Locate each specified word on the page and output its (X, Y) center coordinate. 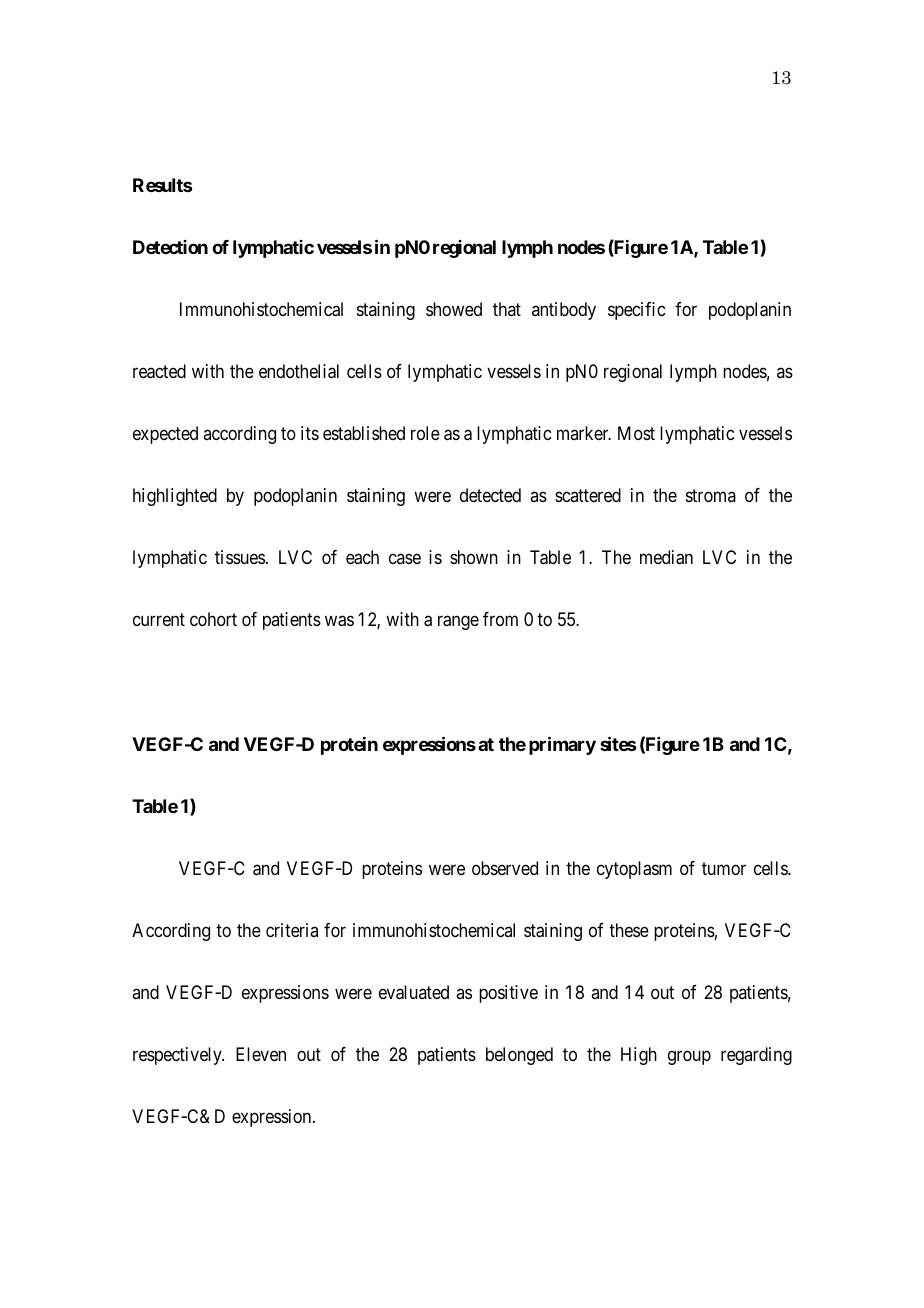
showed (454, 309)
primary (562, 745)
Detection (170, 247)
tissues (240, 557)
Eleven (261, 1054)
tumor (724, 868)
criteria (292, 930)
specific (636, 311)
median (666, 557)
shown (474, 557)
